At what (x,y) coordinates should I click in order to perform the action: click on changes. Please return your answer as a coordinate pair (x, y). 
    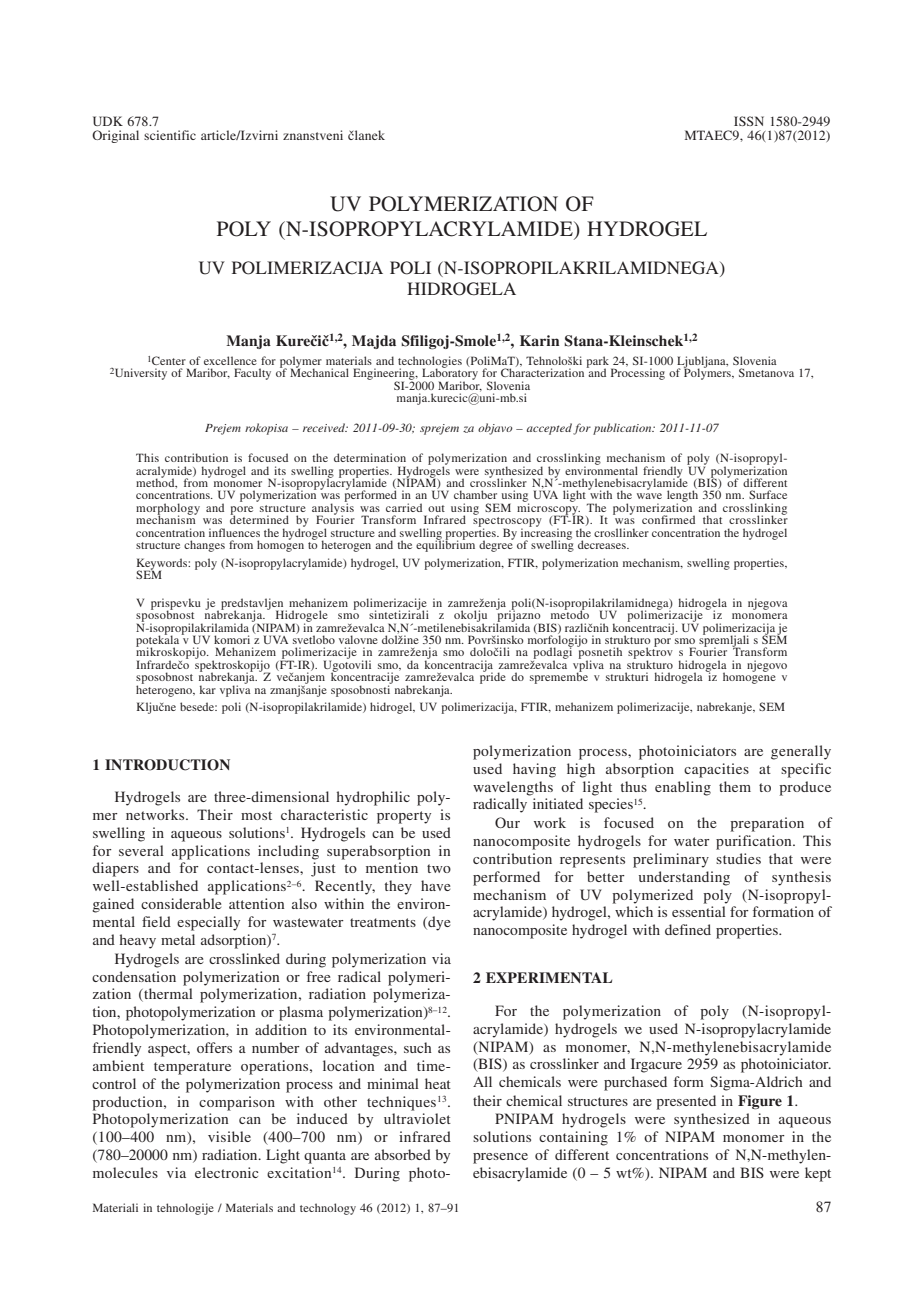
    Looking at the image, I should click on (204, 546).
